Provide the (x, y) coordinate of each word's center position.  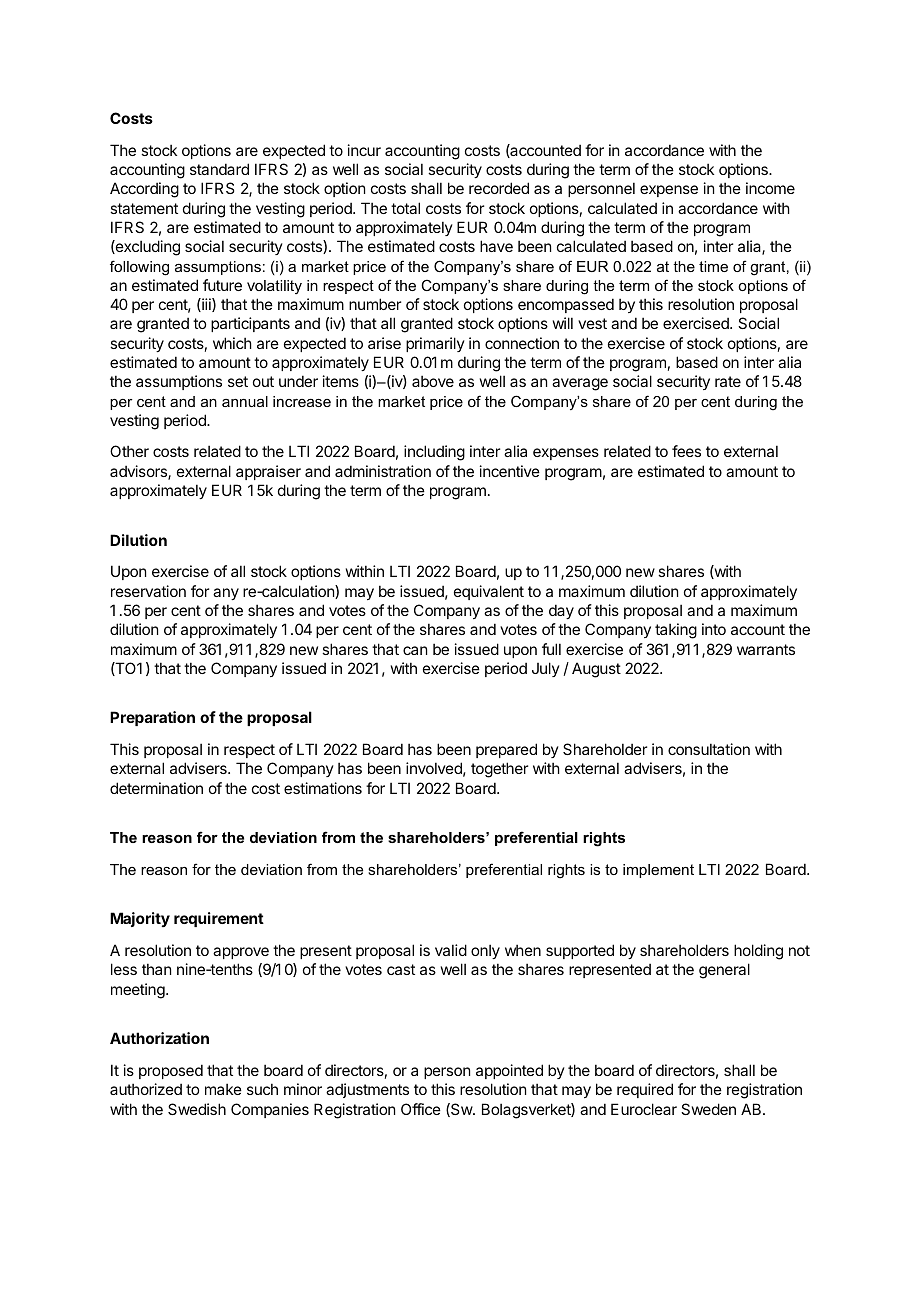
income (770, 188)
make (223, 1089)
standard (219, 169)
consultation (709, 749)
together (499, 770)
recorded (499, 188)
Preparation (152, 718)
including (434, 453)
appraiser (268, 472)
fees (686, 451)
